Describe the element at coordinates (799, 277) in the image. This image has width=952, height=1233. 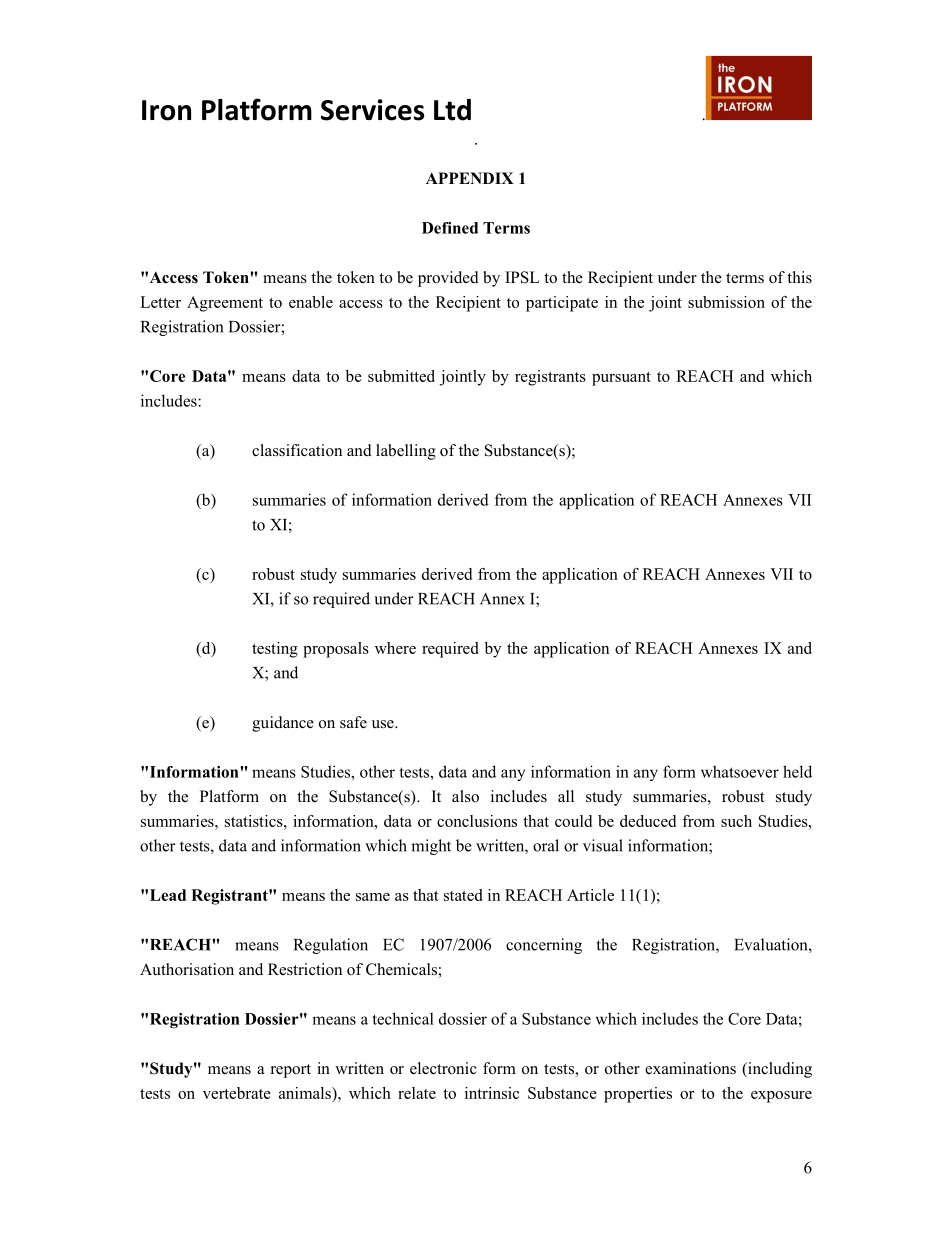
I see `this` at that location.
